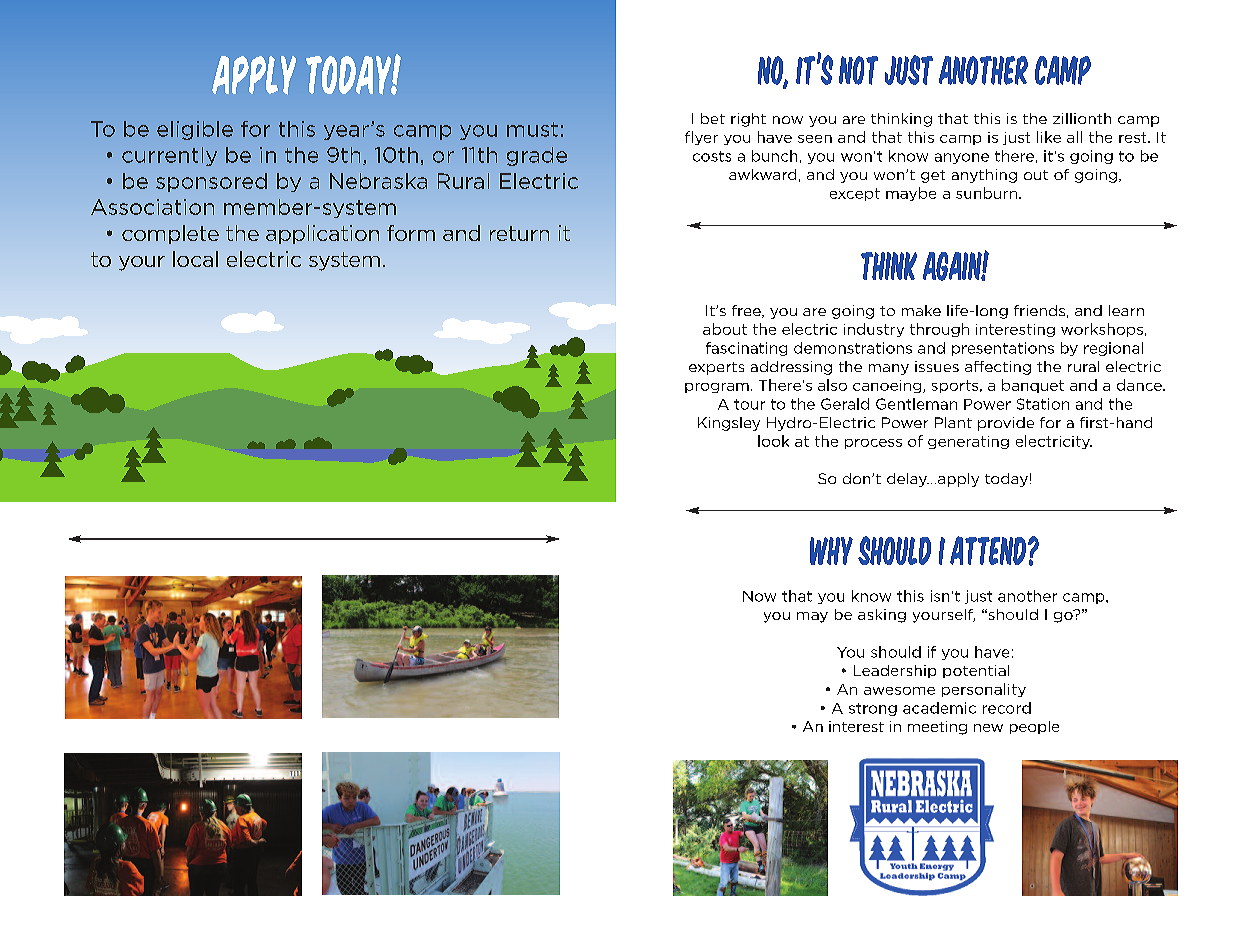 The height and width of the image is (952, 1233). What do you see at coordinates (773, 441) in the image?
I see `look` at bounding box center [773, 441].
